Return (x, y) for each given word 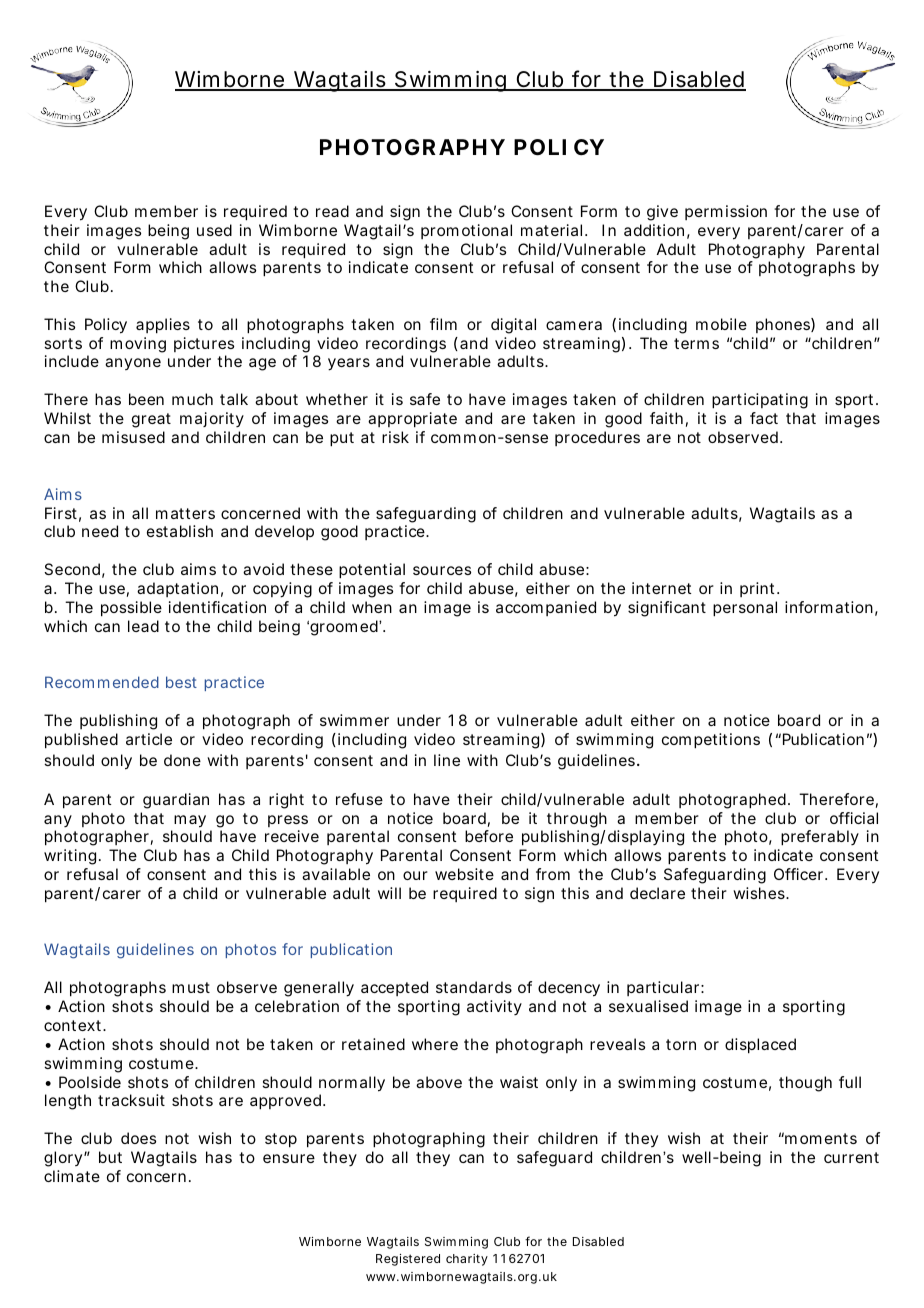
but (110, 1157)
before (489, 836)
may (190, 821)
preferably (820, 838)
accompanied (546, 608)
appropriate (412, 420)
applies (163, 326)
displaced (760, 1046)
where (435, 1044)
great (151, 420)
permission (726, 212)
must (191, 987)
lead (143, 626)
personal (745, 609)
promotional (466, 231)
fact (764, 418)
